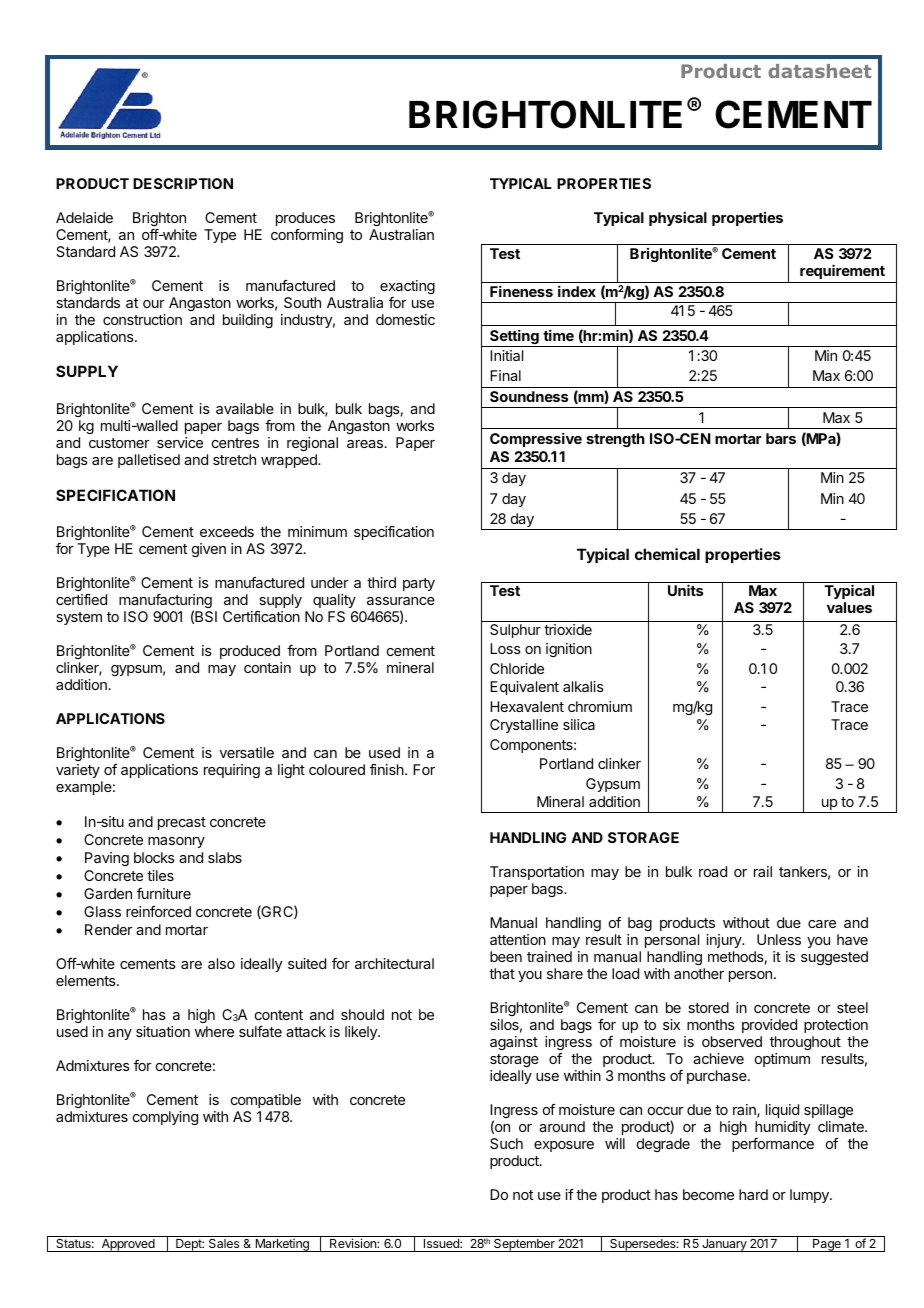 This image has width=924, height=1308. What do you see at coordinates (779, 939) in the image?
I see `Unless` at bounding box center [779, 939].
